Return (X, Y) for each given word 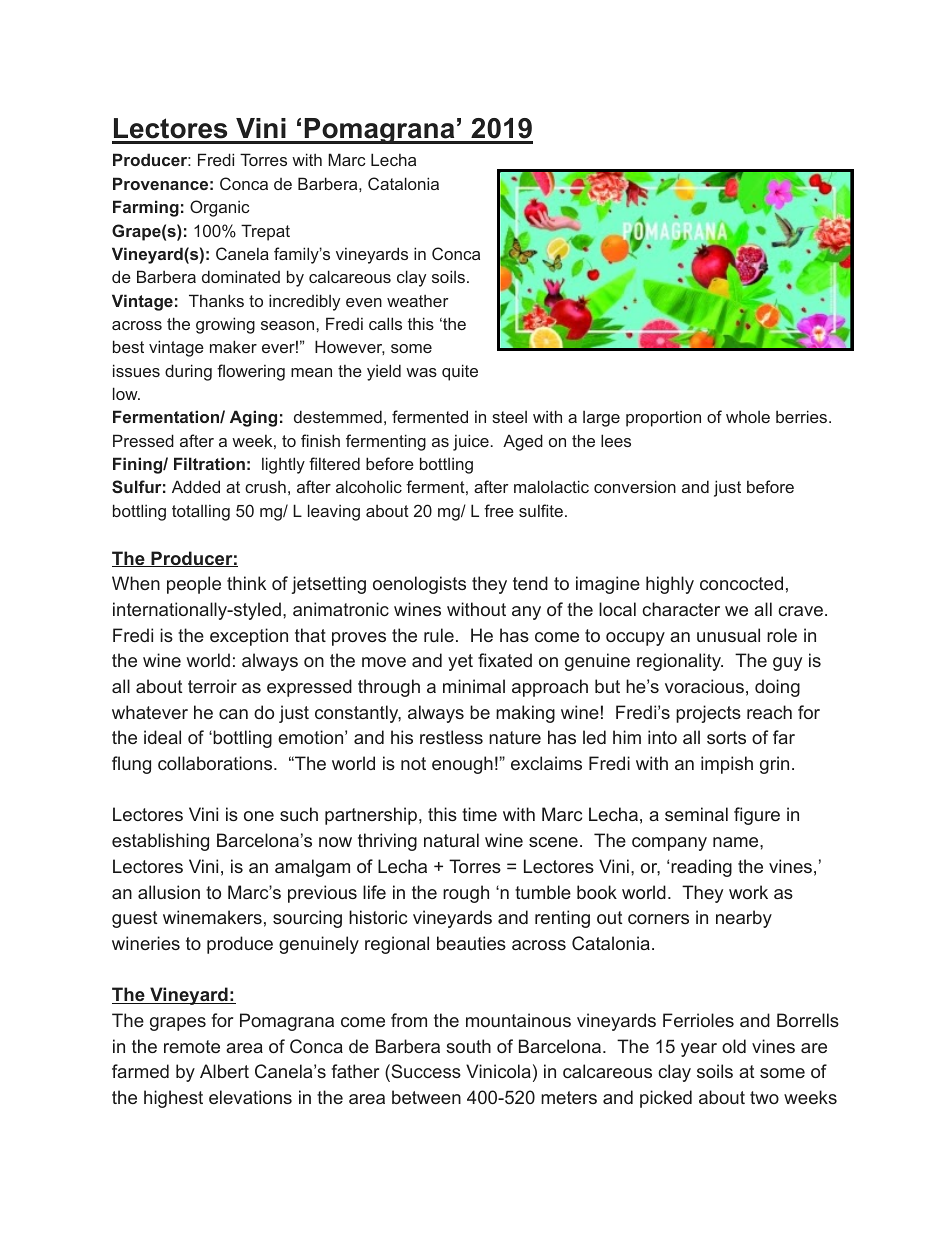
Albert (224, 1071)
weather (418, 300)
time (479, 814)
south (468, 1046)
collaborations (216, 763)
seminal (696, 814)
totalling (201, 512)
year (699, 1050)
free (499, 510)
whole (748, 416)
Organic (219, 208)
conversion (635, 486)
